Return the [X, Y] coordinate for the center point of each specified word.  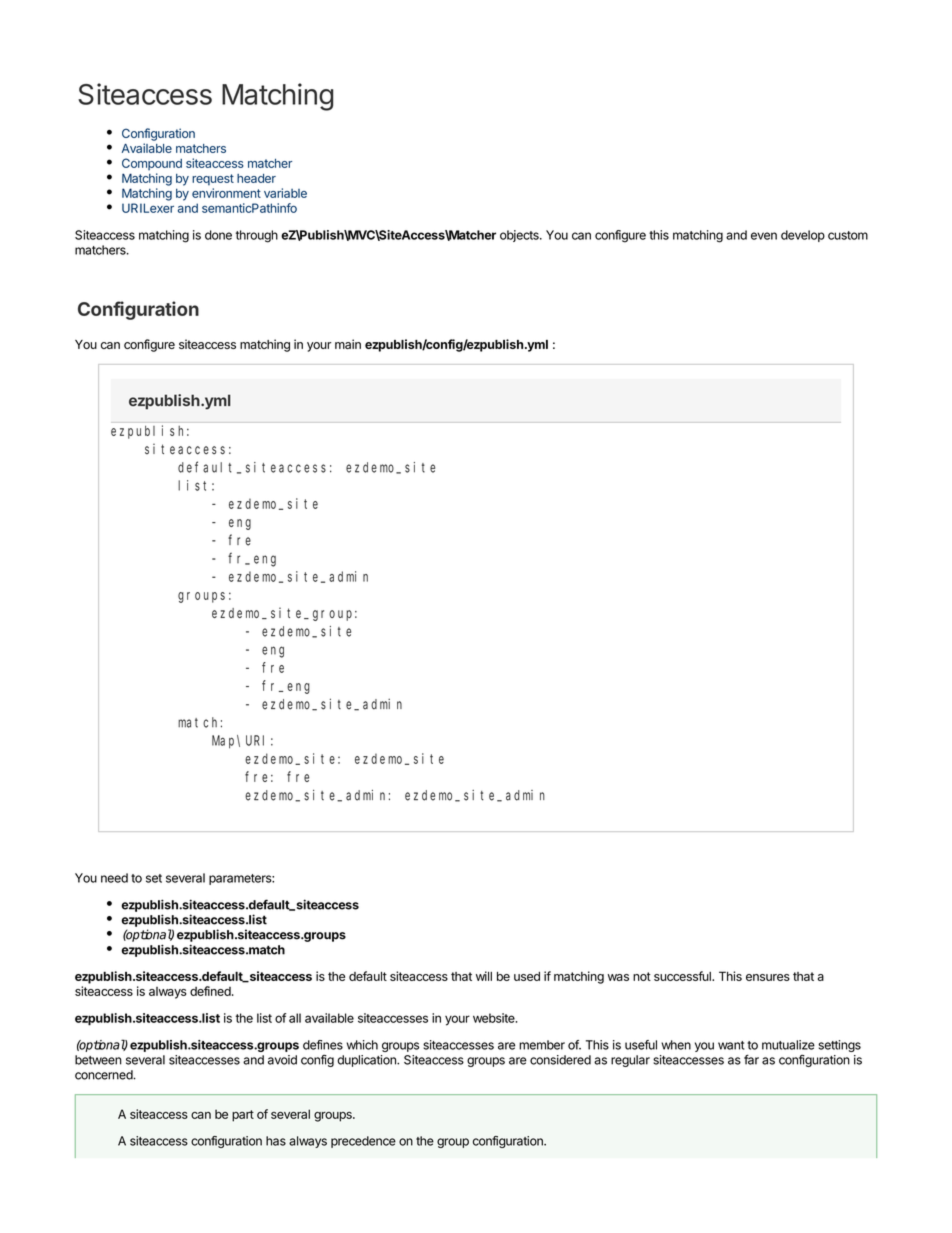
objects [520, 236]
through [257, 236]
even [764, 236]
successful [683, 976]
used [527, 976]
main [348, 344]
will [484, 976]
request [213, 180]
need [114, 878]
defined [211, 991]
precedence [363, 1142]
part [243, 1116]
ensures [768, 977]
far [751, 1059]
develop [803, 236]
